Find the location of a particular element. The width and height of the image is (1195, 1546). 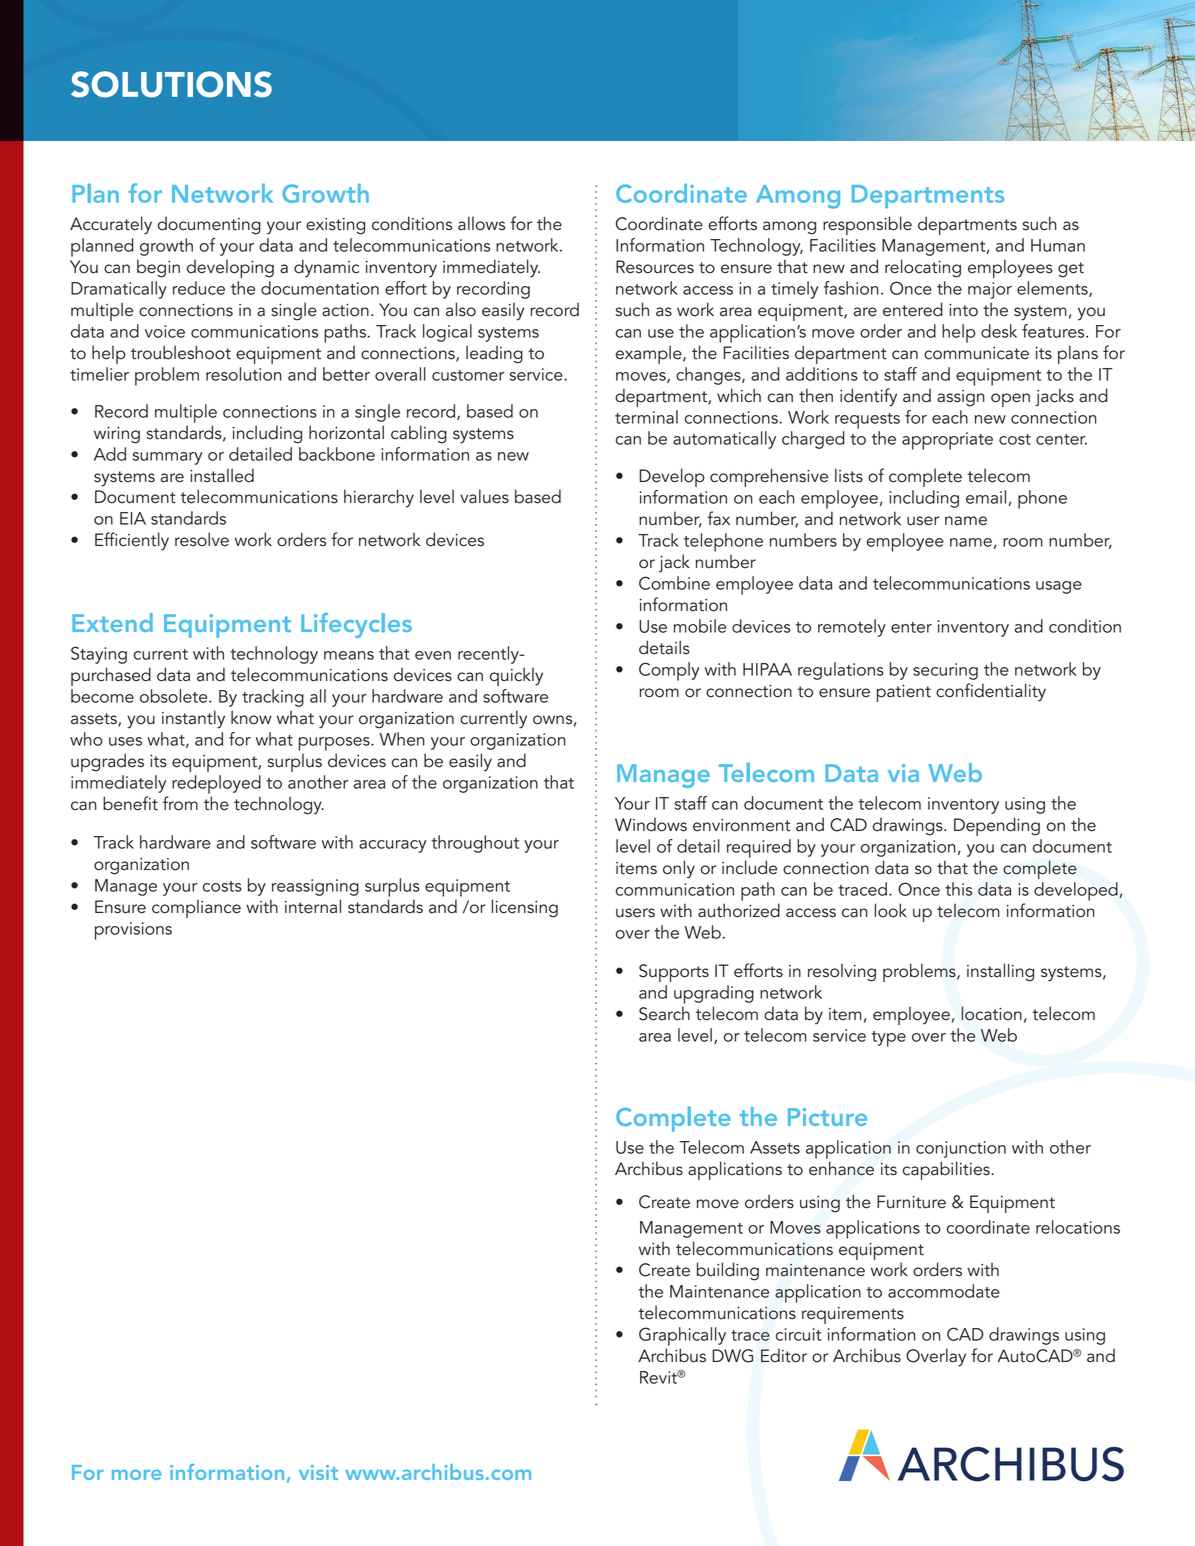

Windows is located at coordinates (651, 824).
